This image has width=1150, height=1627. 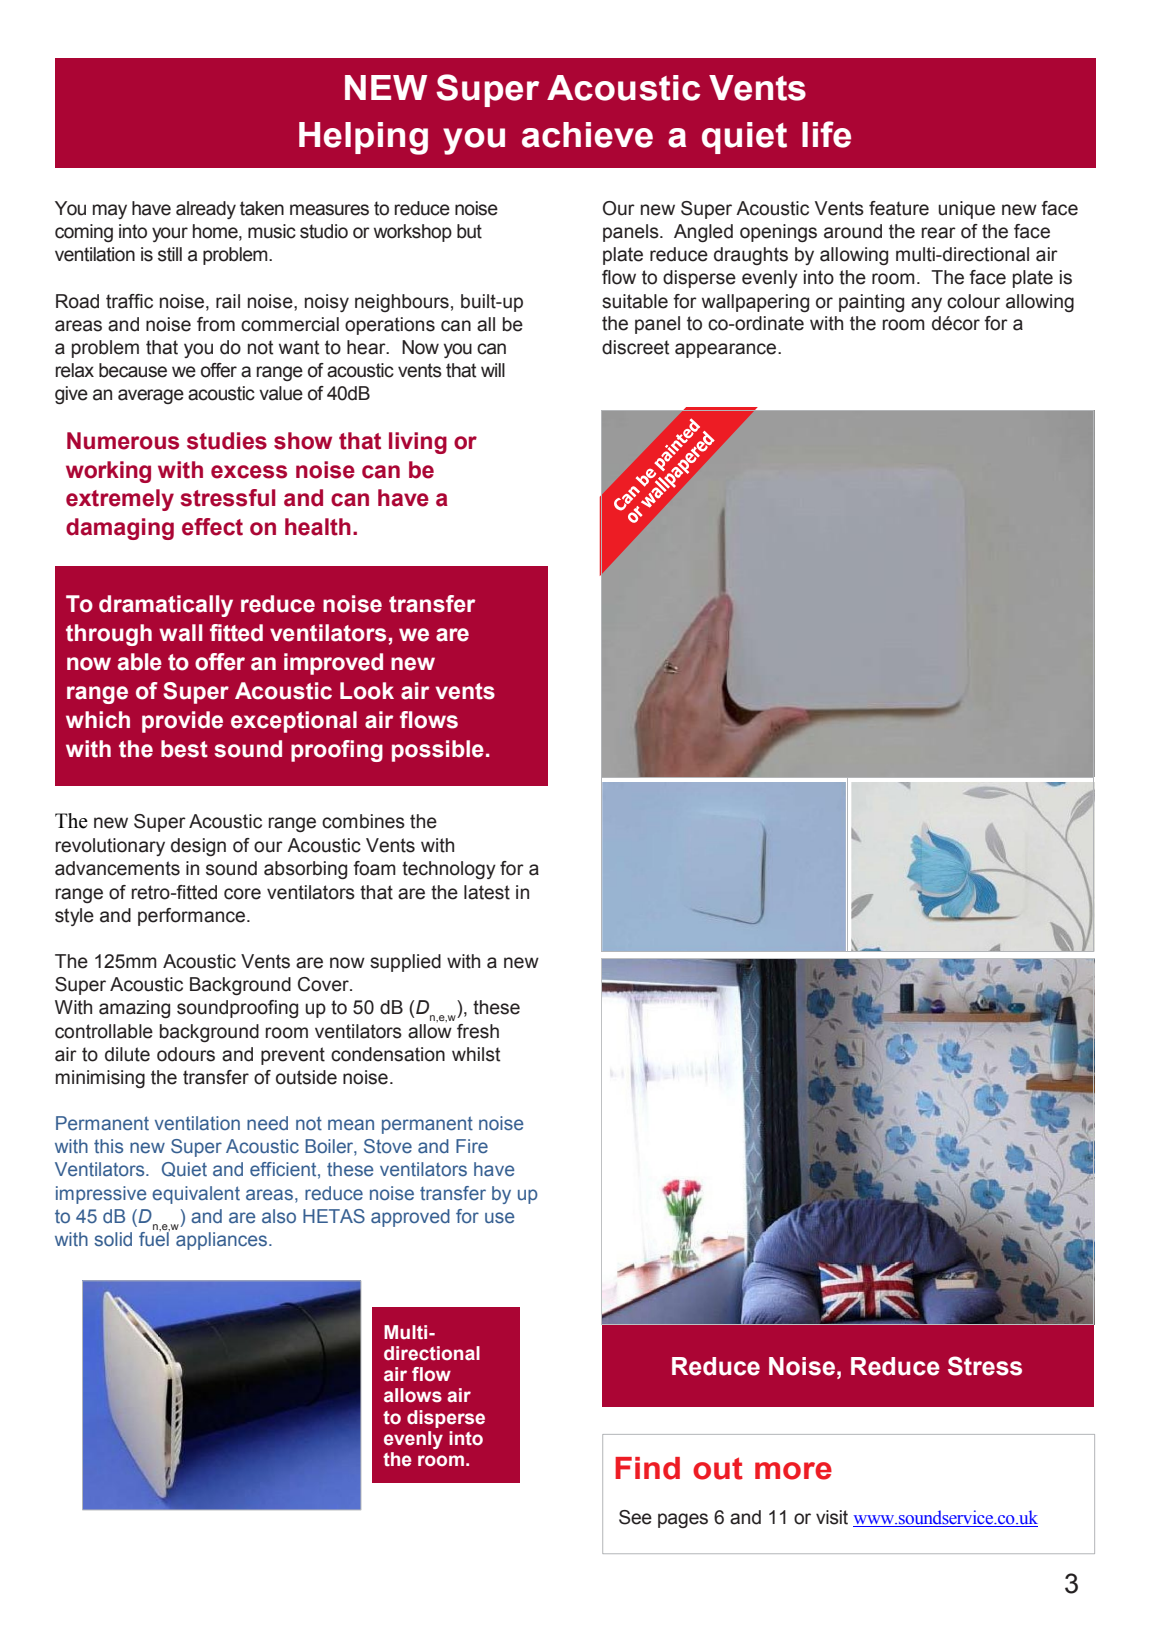 I want to click on appliances, so click(x=221, y=1239).
